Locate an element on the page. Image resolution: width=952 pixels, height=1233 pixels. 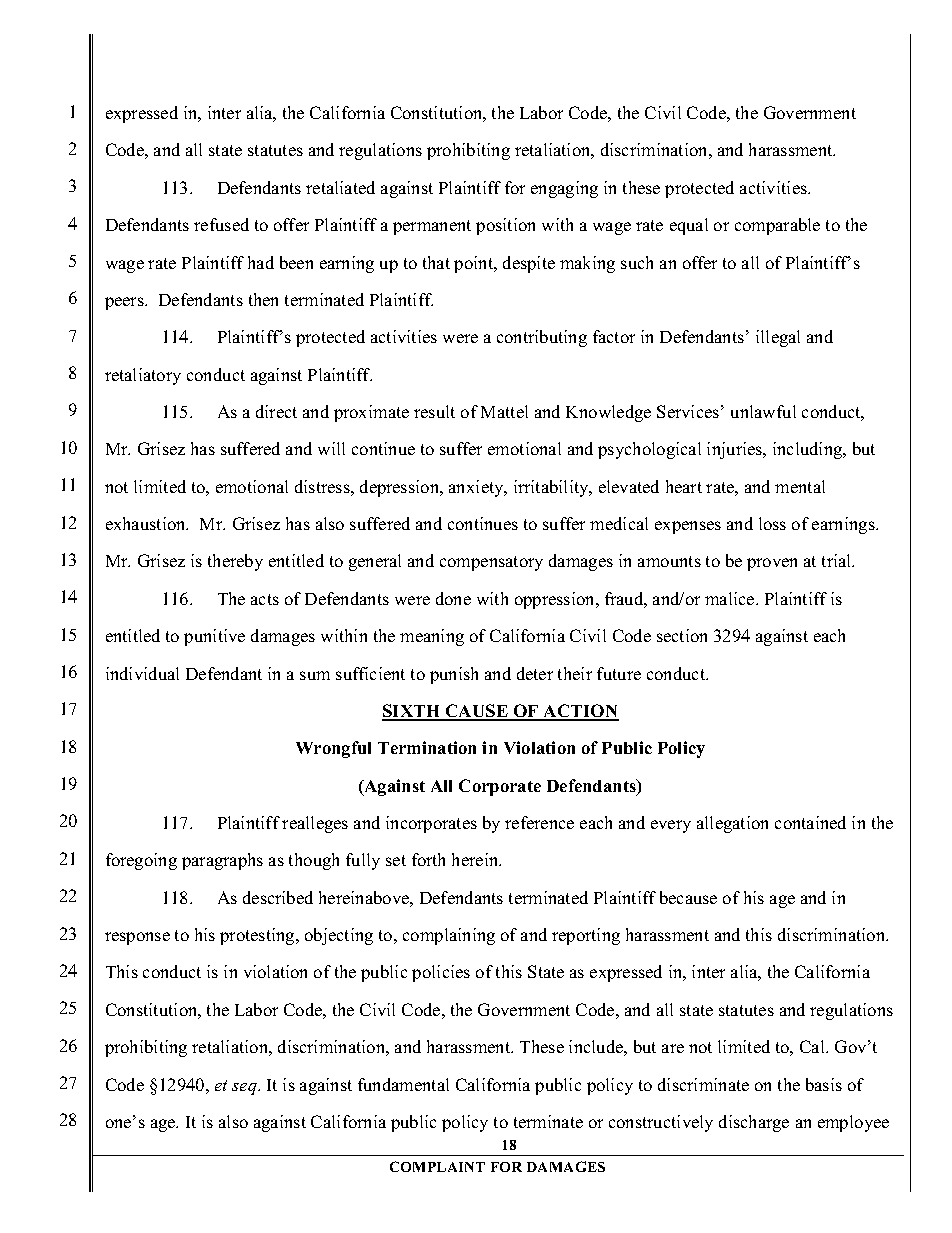
position is located at coordinates (505, 226).
